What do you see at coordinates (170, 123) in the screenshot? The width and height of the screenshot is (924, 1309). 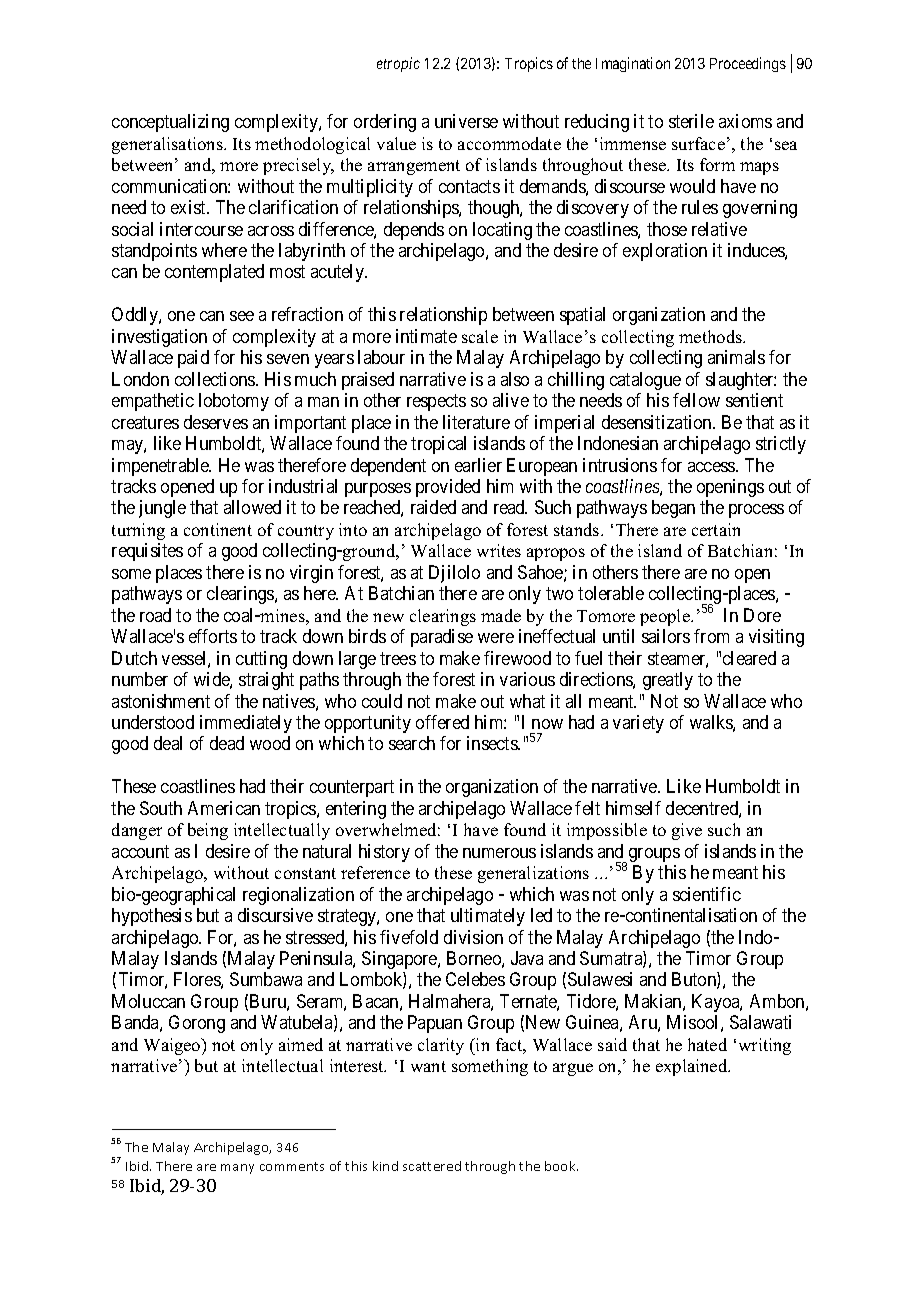 I see `conceptualizing` at bounding box center [170, 123].
